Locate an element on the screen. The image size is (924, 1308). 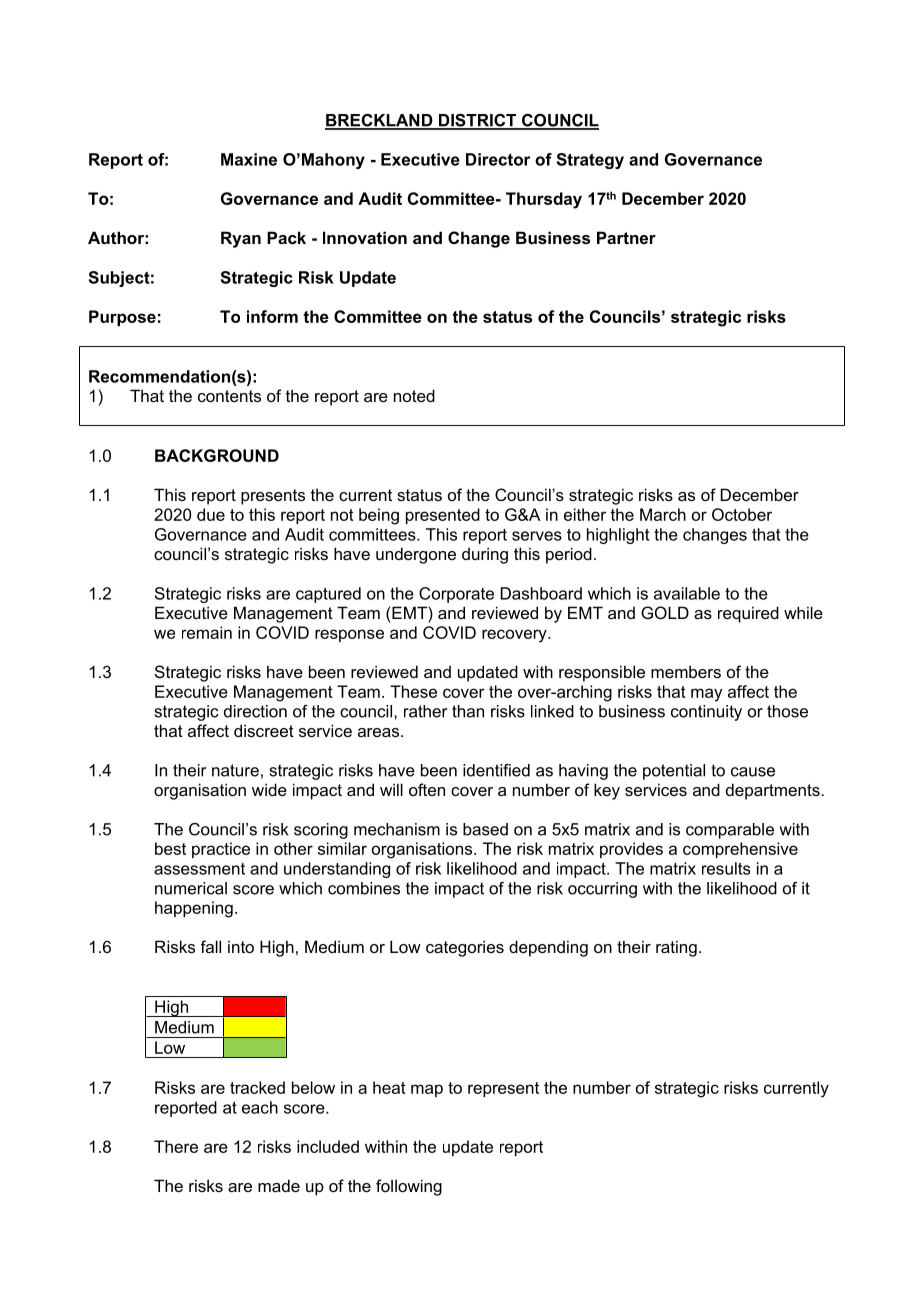
Director is located at coordinates (498, 159).
